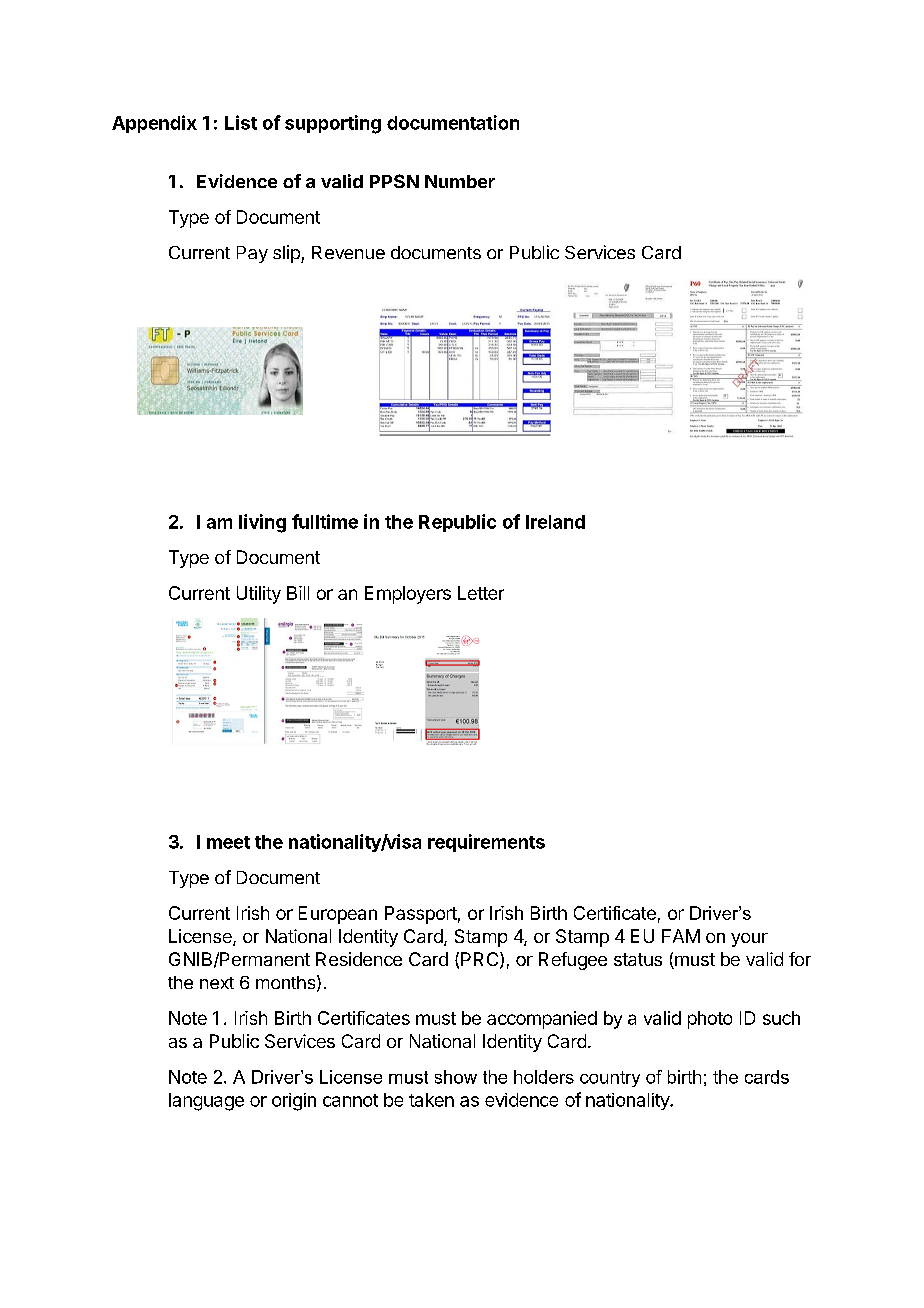 The height and width of the image is (1308, 924). Describe the element at coordinates (408, 595) in the image. I see `Employers` at that location.
